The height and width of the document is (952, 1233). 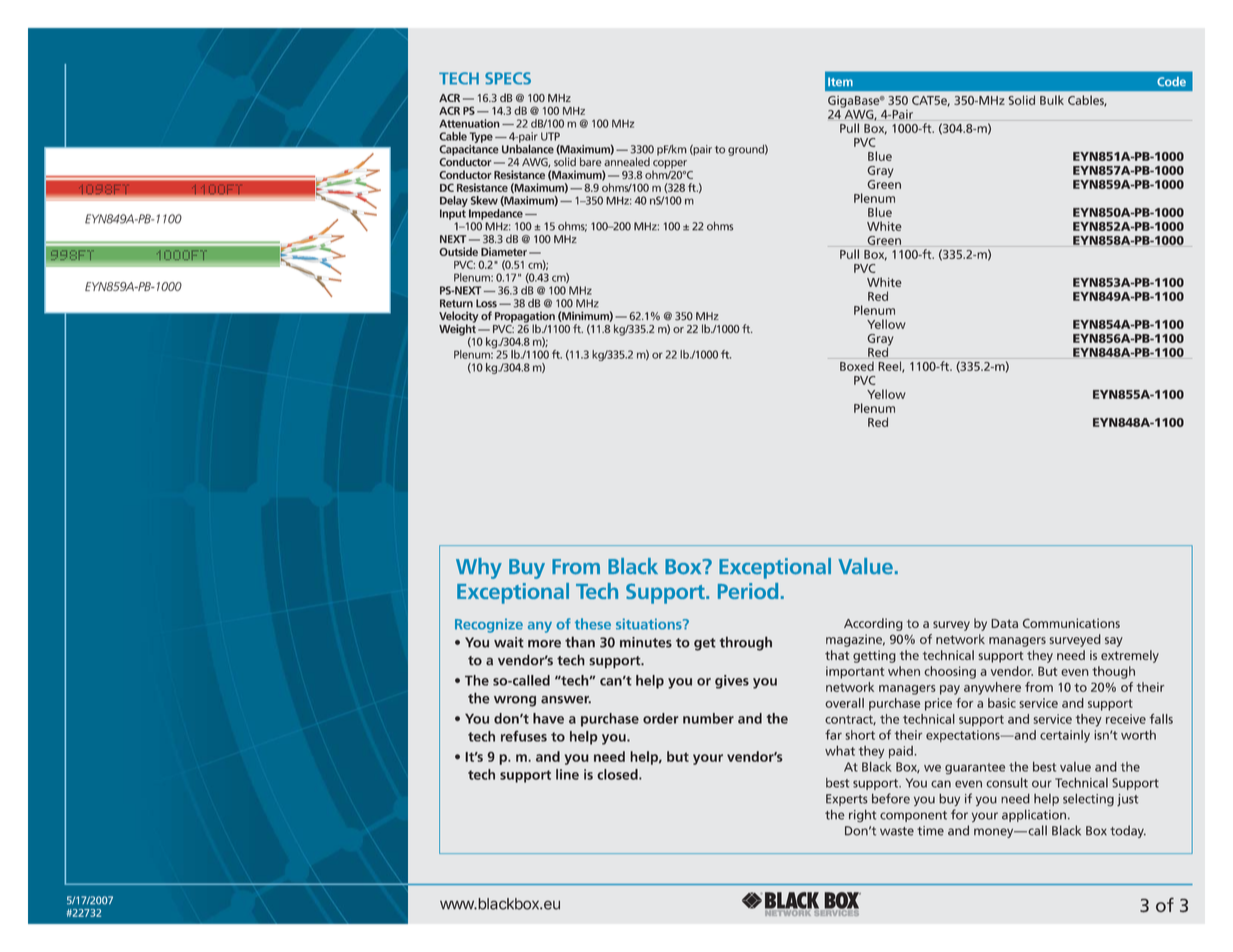 I want to click on Communications, so click(x=1071, y=623).
